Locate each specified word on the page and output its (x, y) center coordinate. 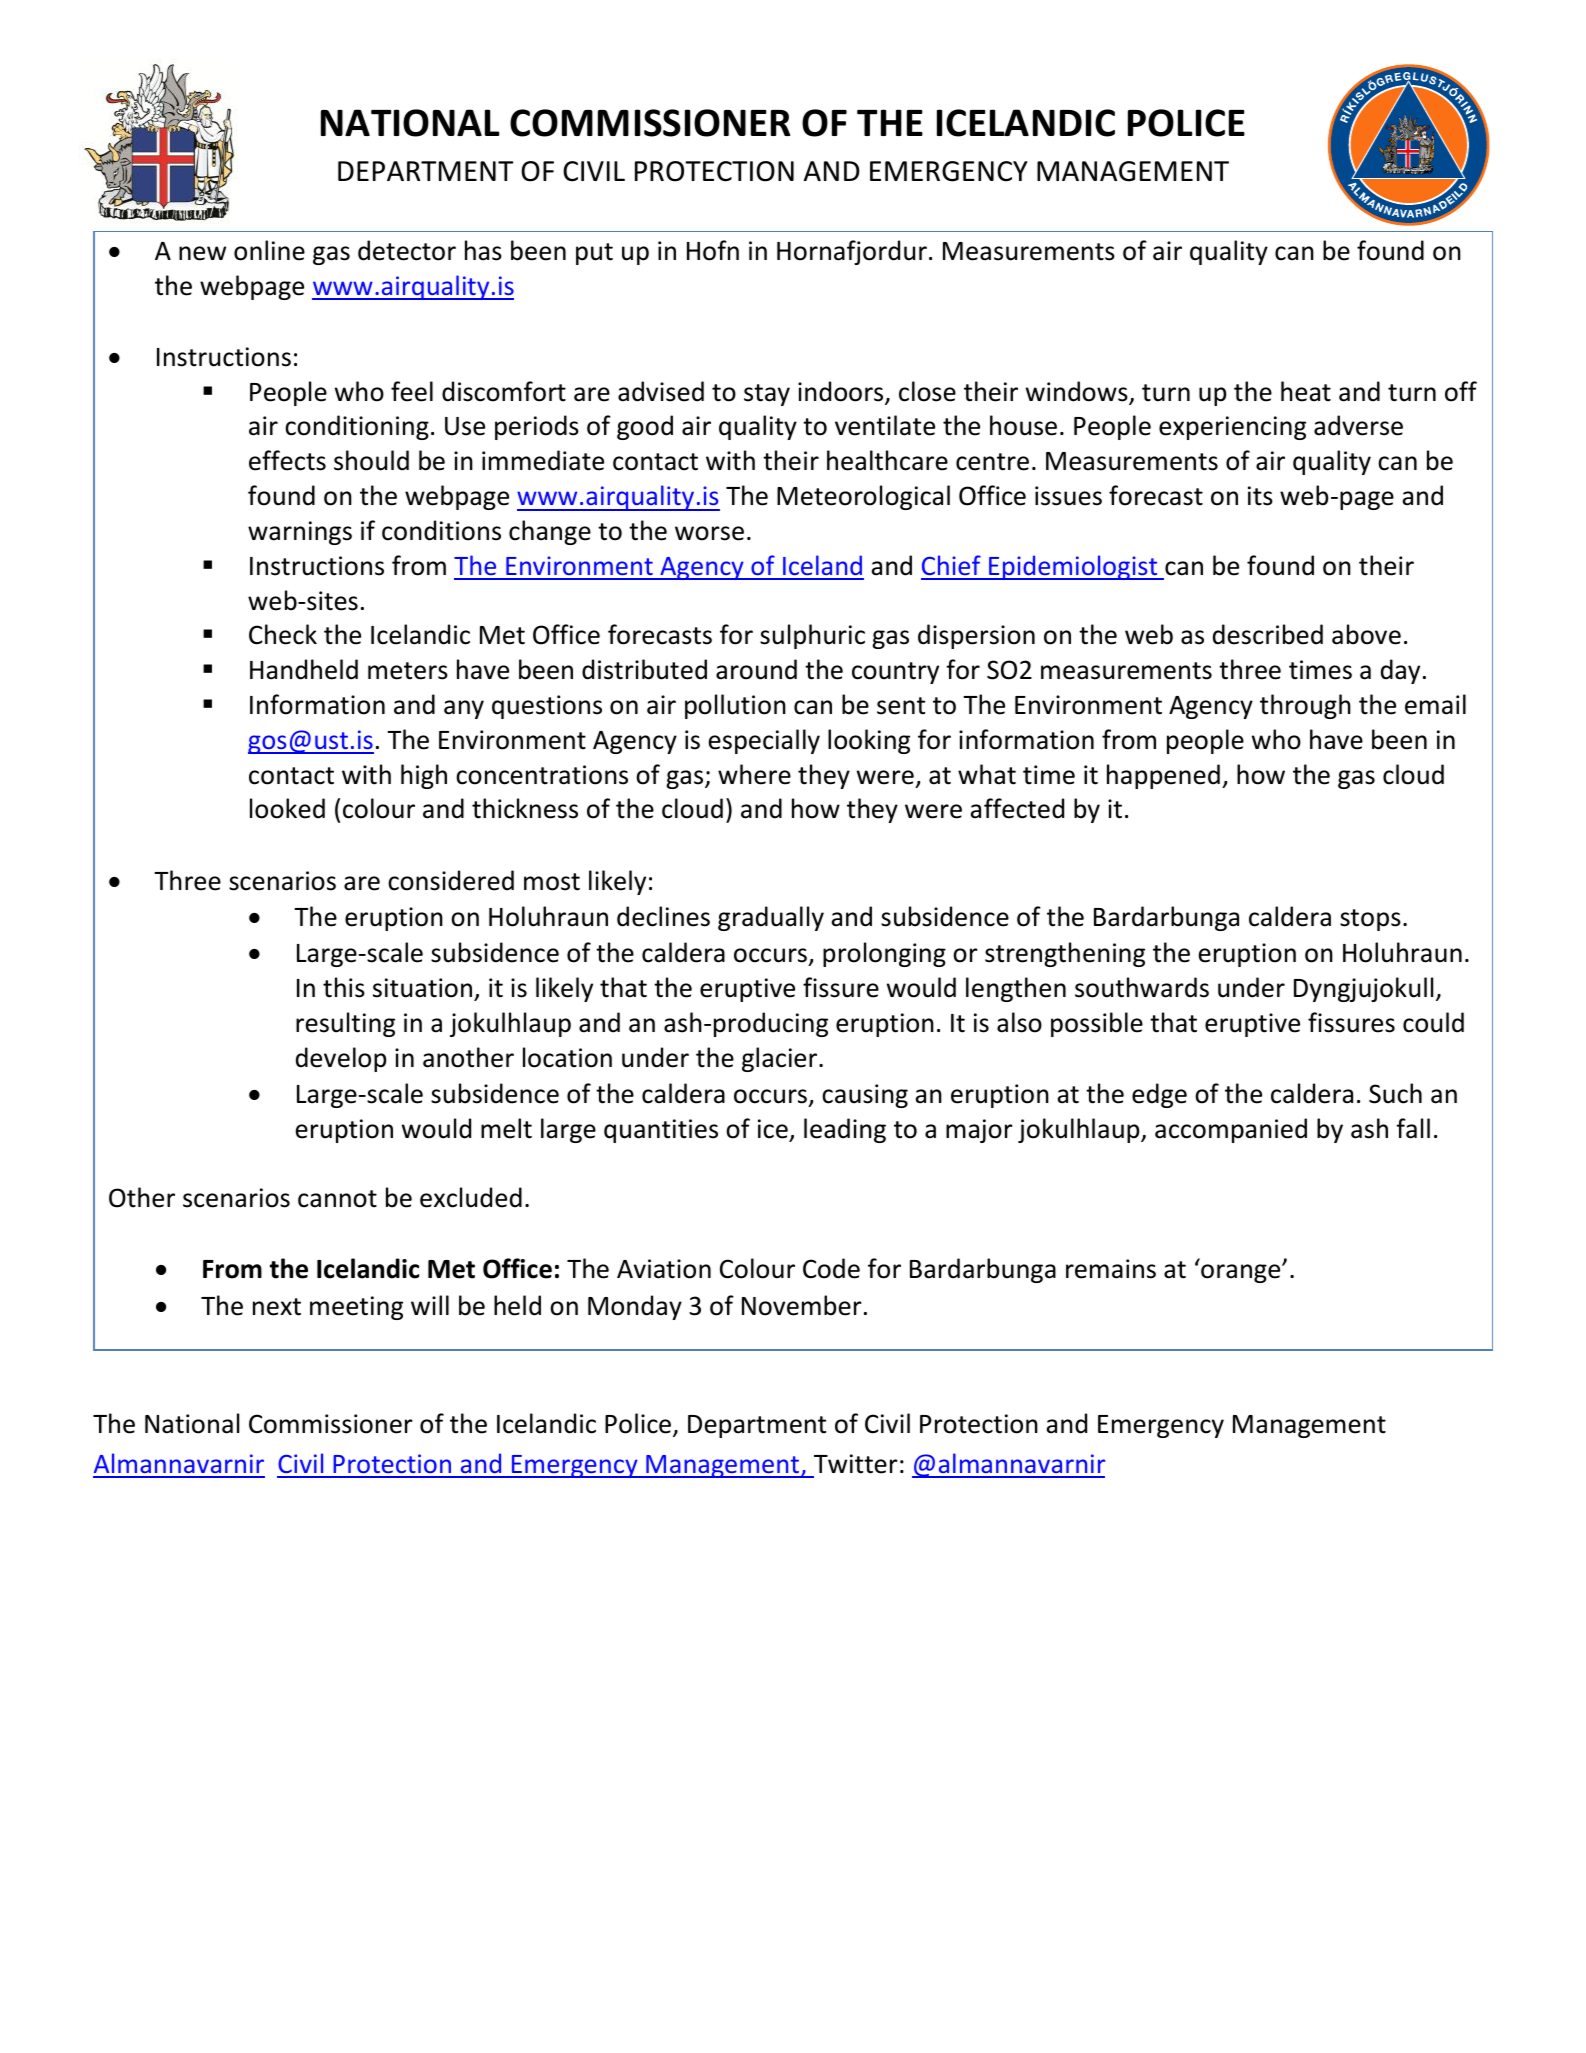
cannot (337, 1199)
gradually (771, 918)
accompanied (1231, 1130)
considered (451, 880)
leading (845, 1130)
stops (1370, 920)
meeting (356, 1308)
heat (1306, 391)
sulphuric (812, 636)
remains (1111, 1269)
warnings (300, 533)
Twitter (856, 1464)
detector (407, 250)
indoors (842, 392)
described (1268, 634)
